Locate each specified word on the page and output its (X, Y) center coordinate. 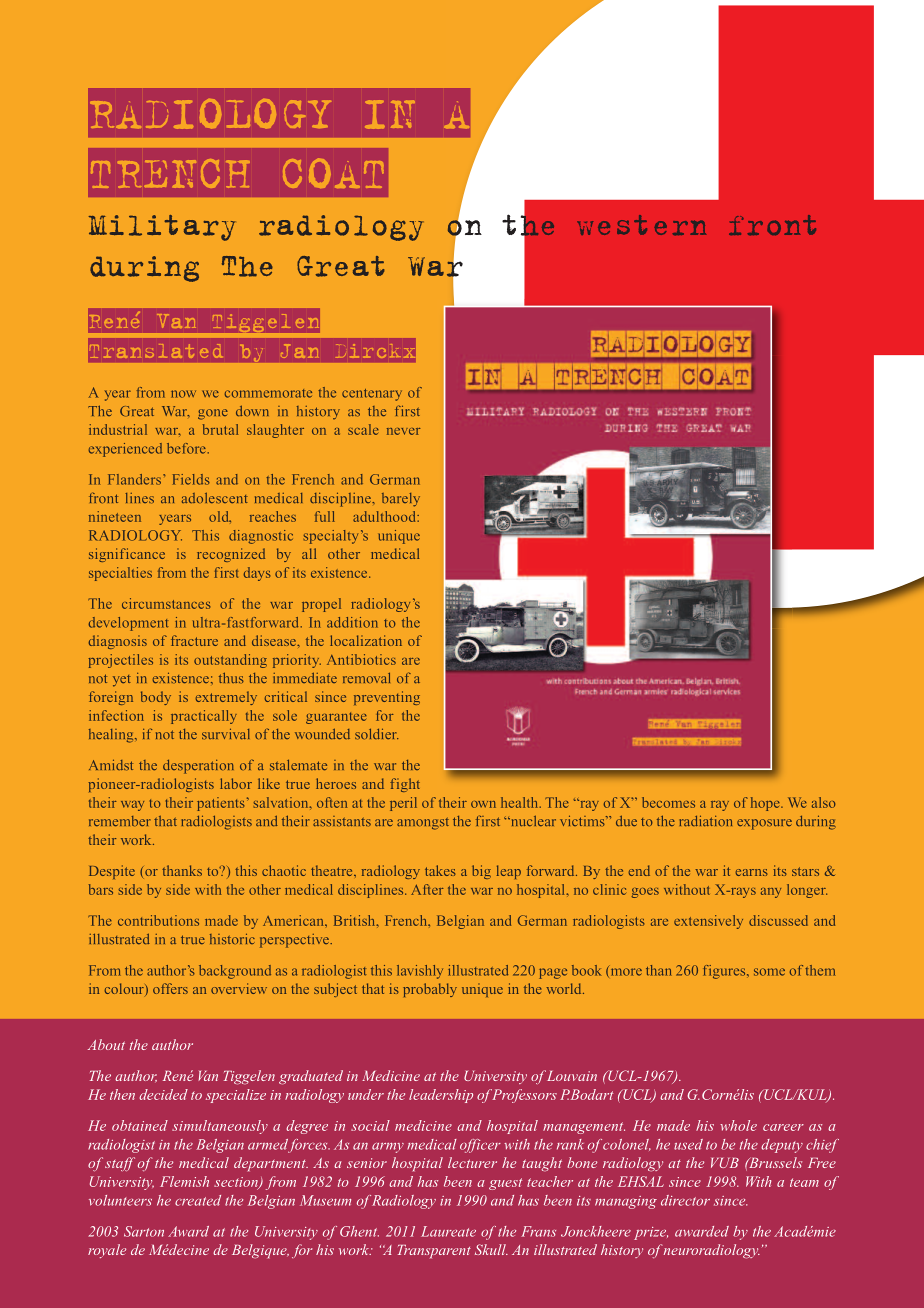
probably (430, 990)
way (132, 806)
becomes (668, 802)
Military (162, 228)
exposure (764, 824)
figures (725, 972)
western (641, 225)
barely (401, 500)
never (404, 431)
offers (170, 988)
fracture (194, 640)
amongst (423, 824)
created (198, 1200)
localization (366, 640)
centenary (372, 395)
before (187, 448)
